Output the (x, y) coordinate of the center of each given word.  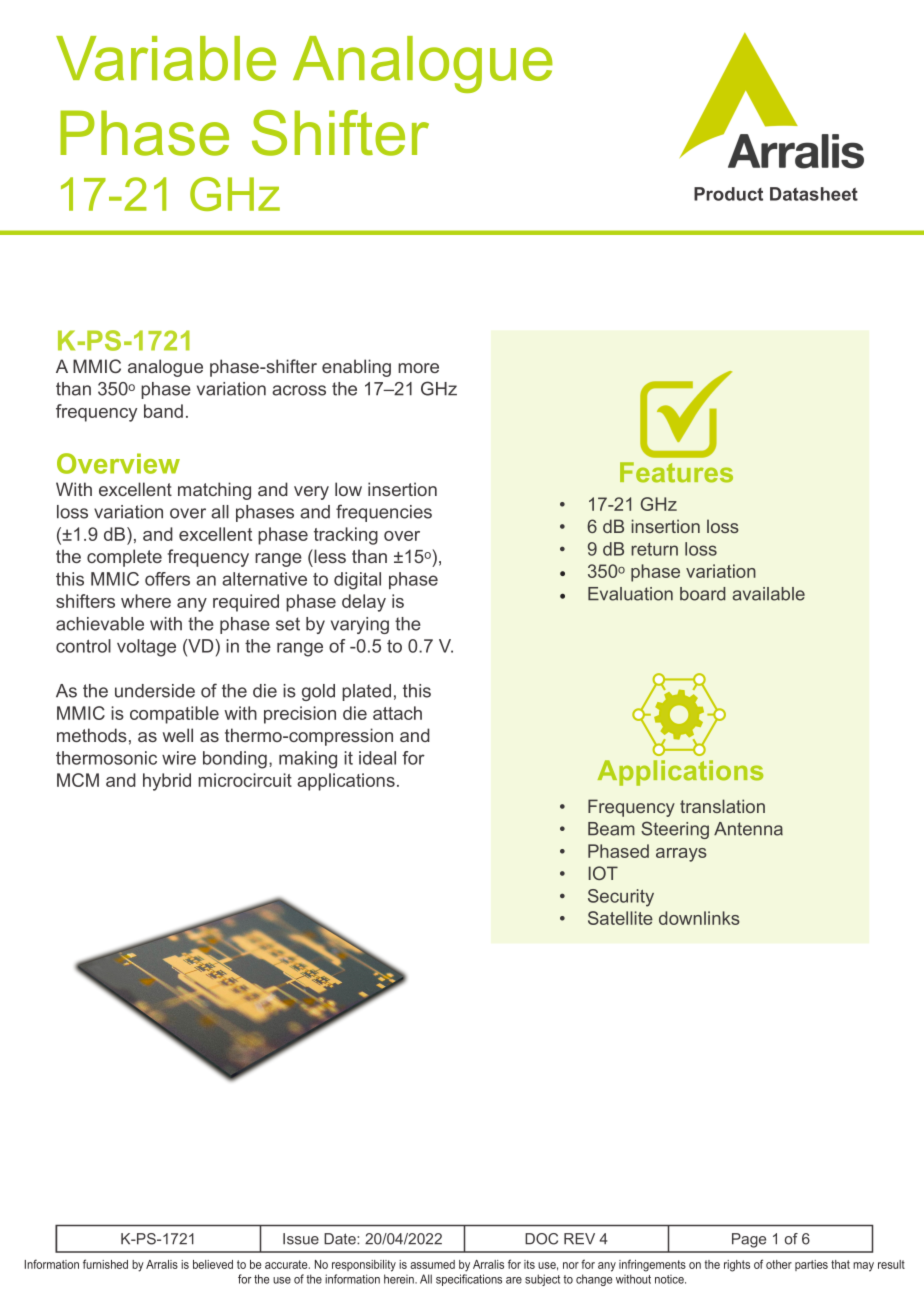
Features (676, 472)
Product (728, 194)
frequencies (384, 513)
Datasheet (814, 194)
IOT (603, 873)
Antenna (748, 829)
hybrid (167, 782)
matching (214, 491)
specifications (469, 1280)
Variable (166, 58)
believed (213, 1264)
